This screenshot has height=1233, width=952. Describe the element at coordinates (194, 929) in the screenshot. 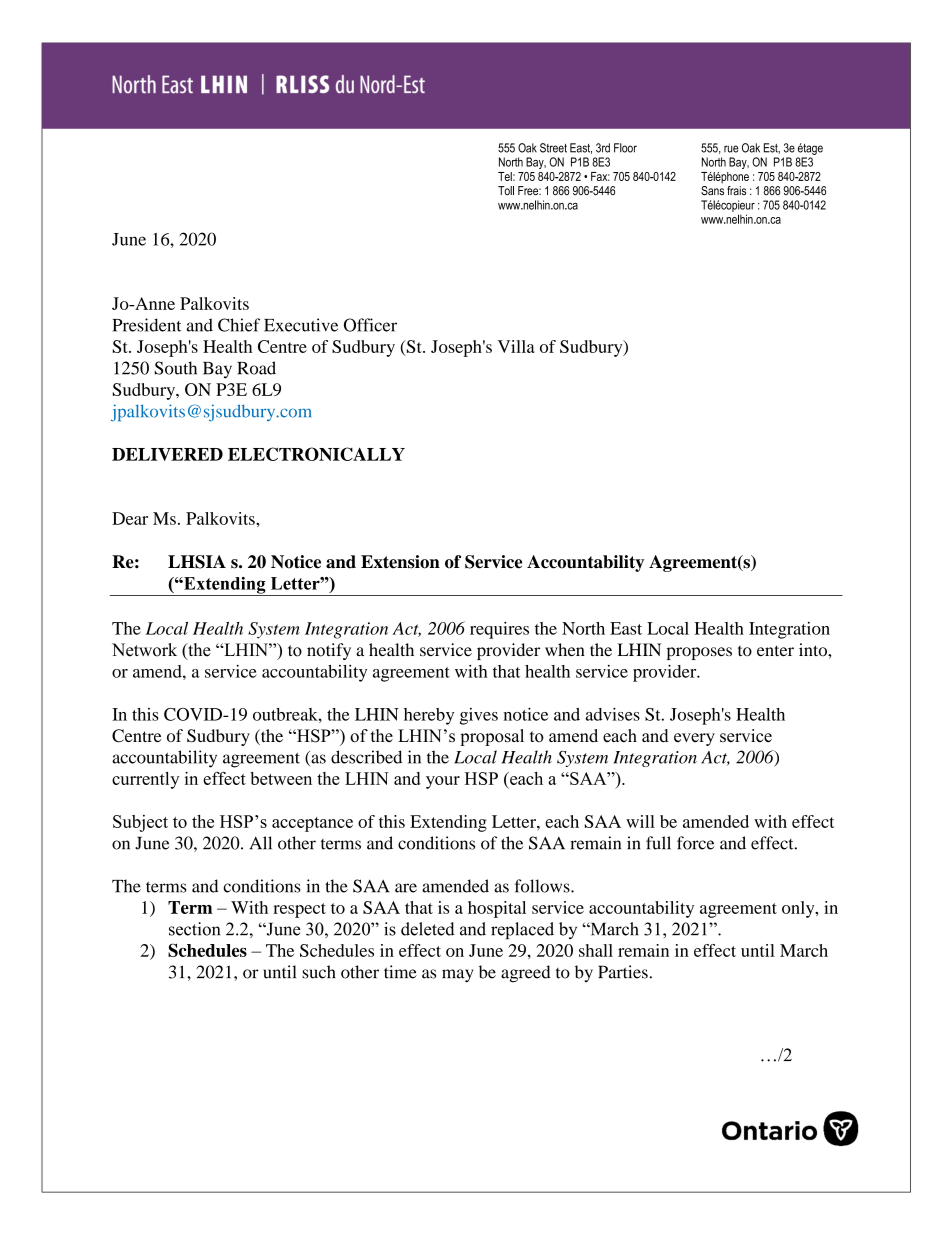

I see `section` at that location.
